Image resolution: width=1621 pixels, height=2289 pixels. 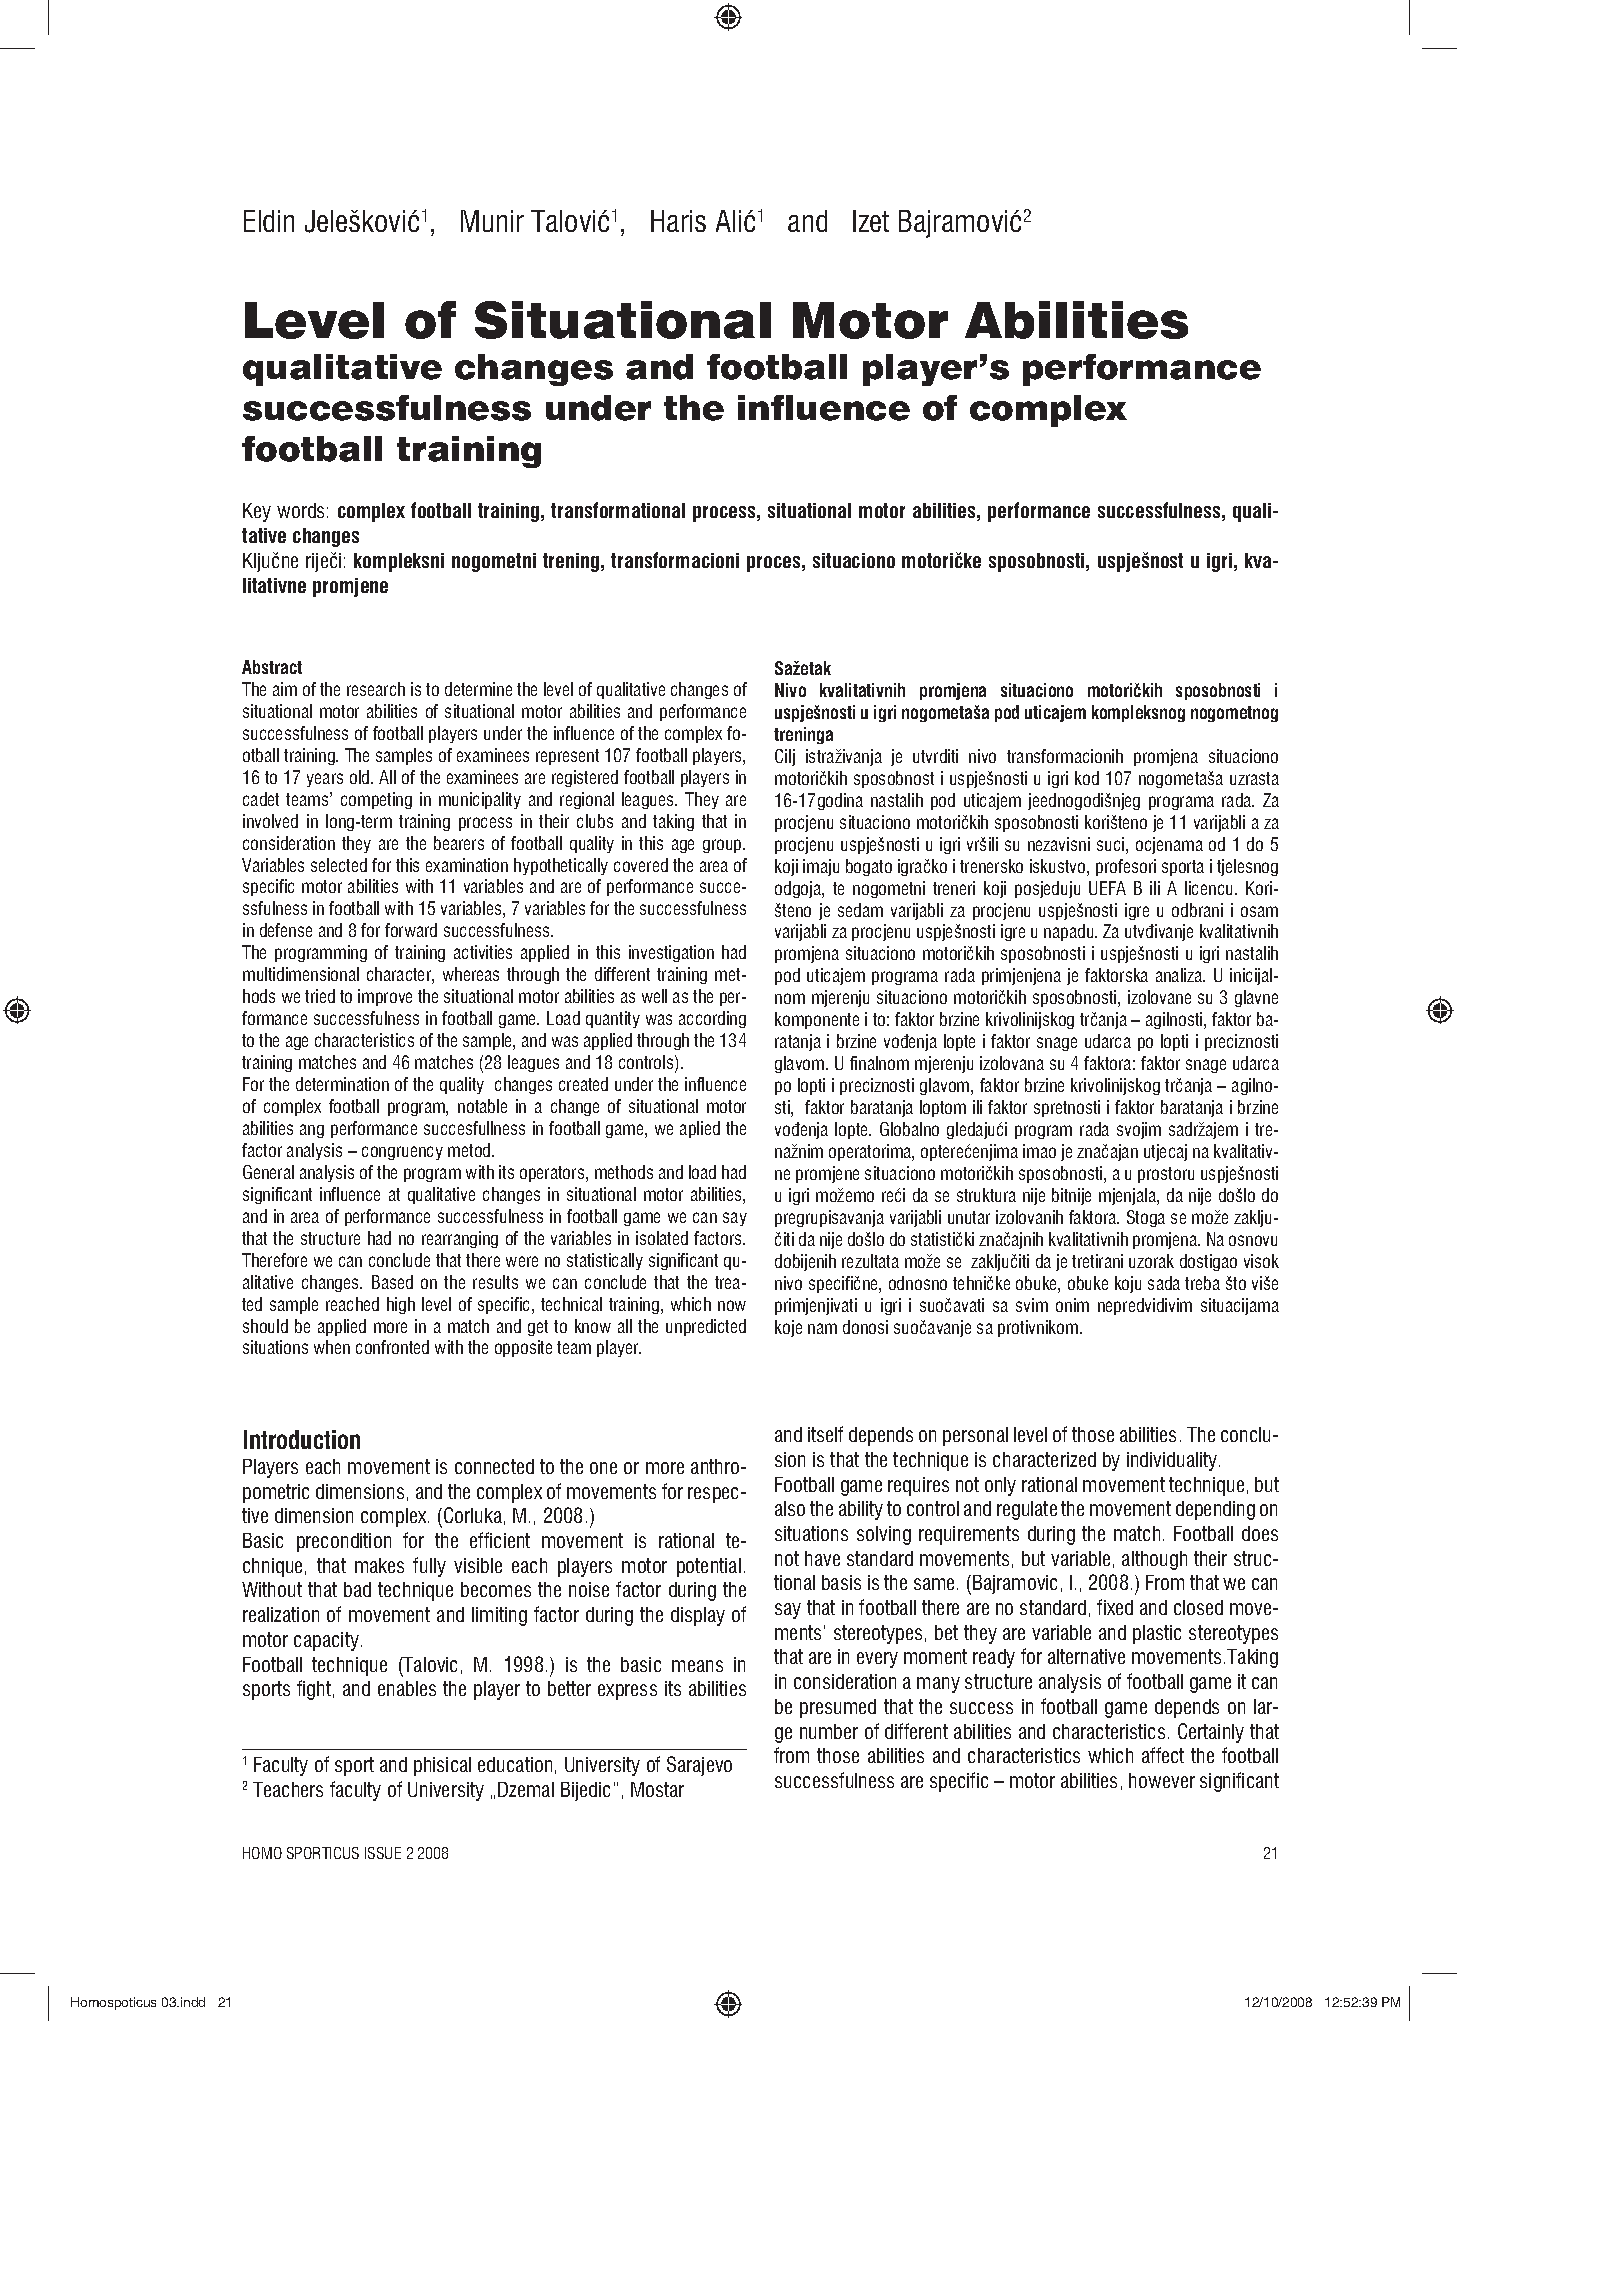 What do you see at coordinates (300, 510) in the screenshot?
I see `words` at bounding box center [300, 510].
